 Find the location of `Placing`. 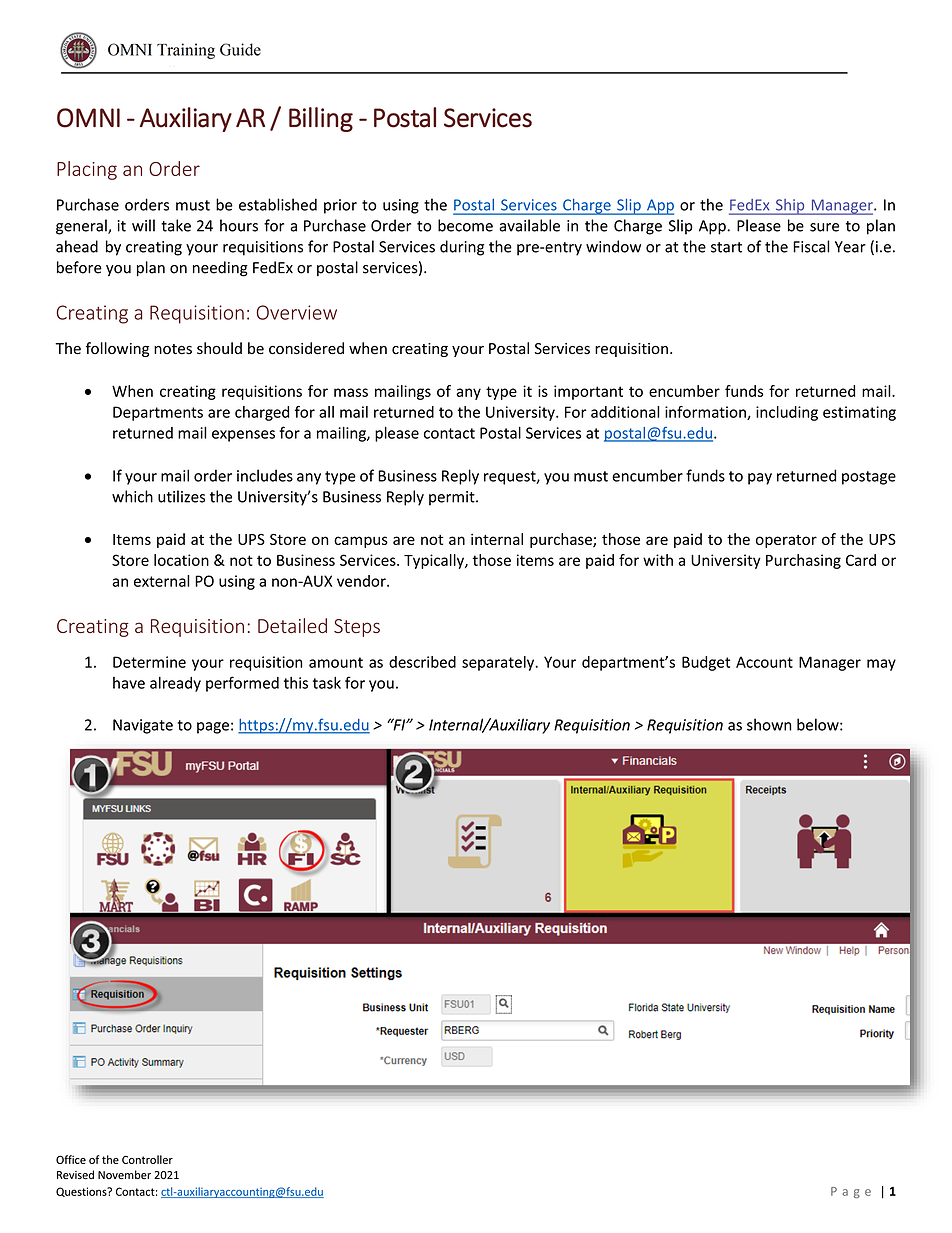

Placing is located at coordinates (87, 170).
